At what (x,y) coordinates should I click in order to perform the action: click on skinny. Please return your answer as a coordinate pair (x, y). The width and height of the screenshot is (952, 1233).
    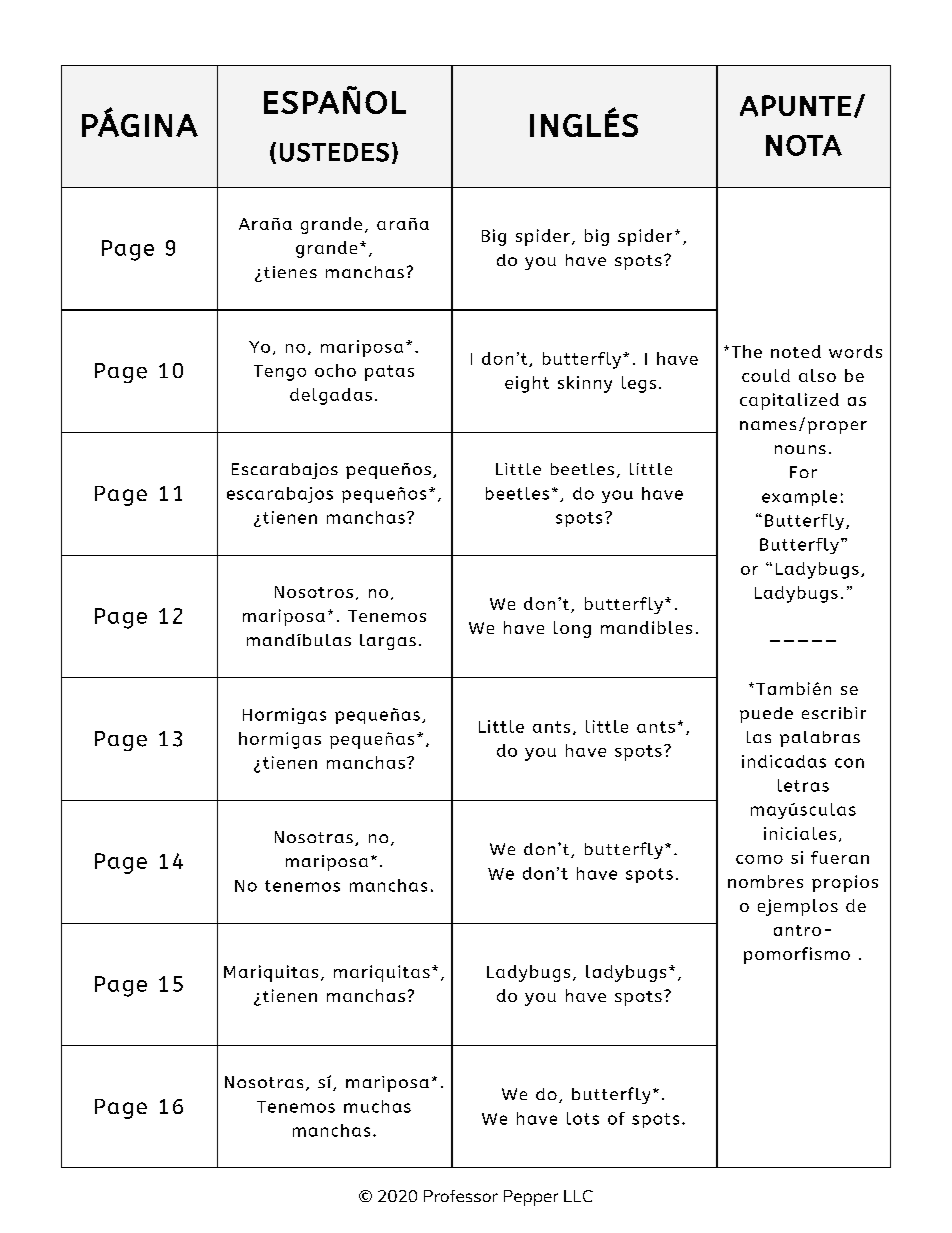
    Looking at the image, I should click on (585, 384).
